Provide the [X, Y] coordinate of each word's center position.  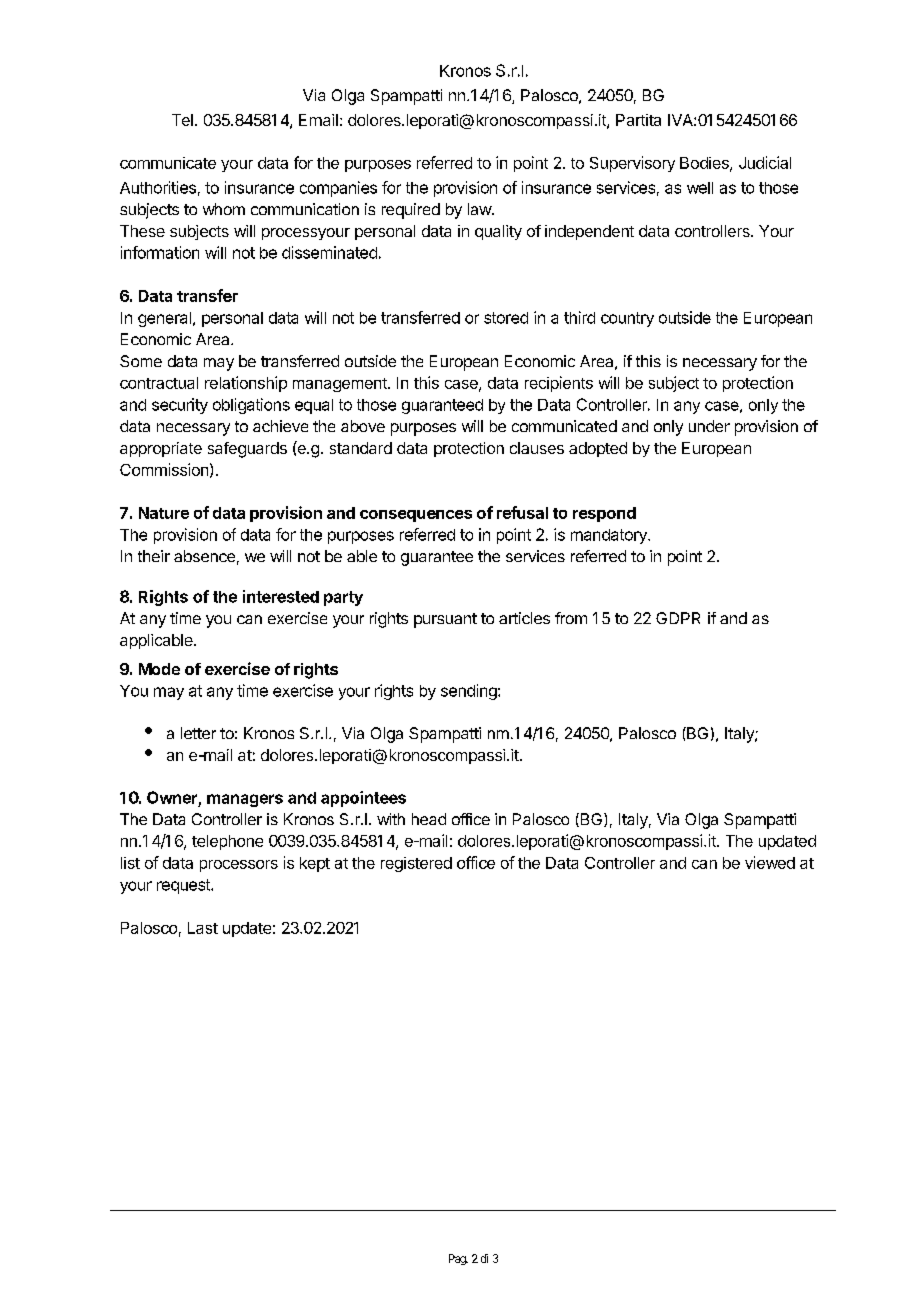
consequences [416, 516]
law [480, 209]
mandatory [610, 536]
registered [416, 864]
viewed [770, 862]
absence [204, 556]
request [184, 886]
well [700, 188]
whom [224, 209]
